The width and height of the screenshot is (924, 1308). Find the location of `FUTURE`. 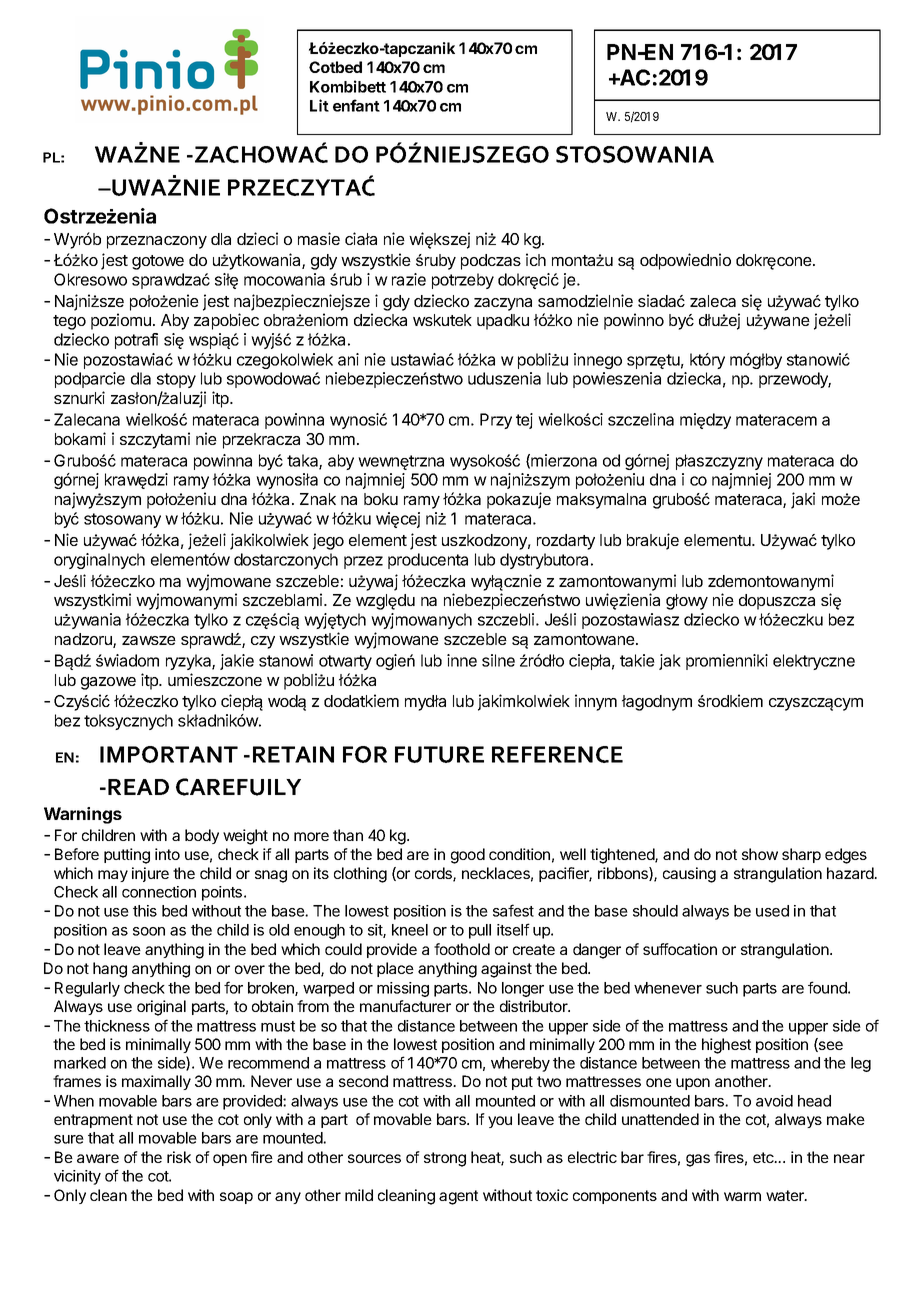

FUTURE is located at coordinates (439, 754).
